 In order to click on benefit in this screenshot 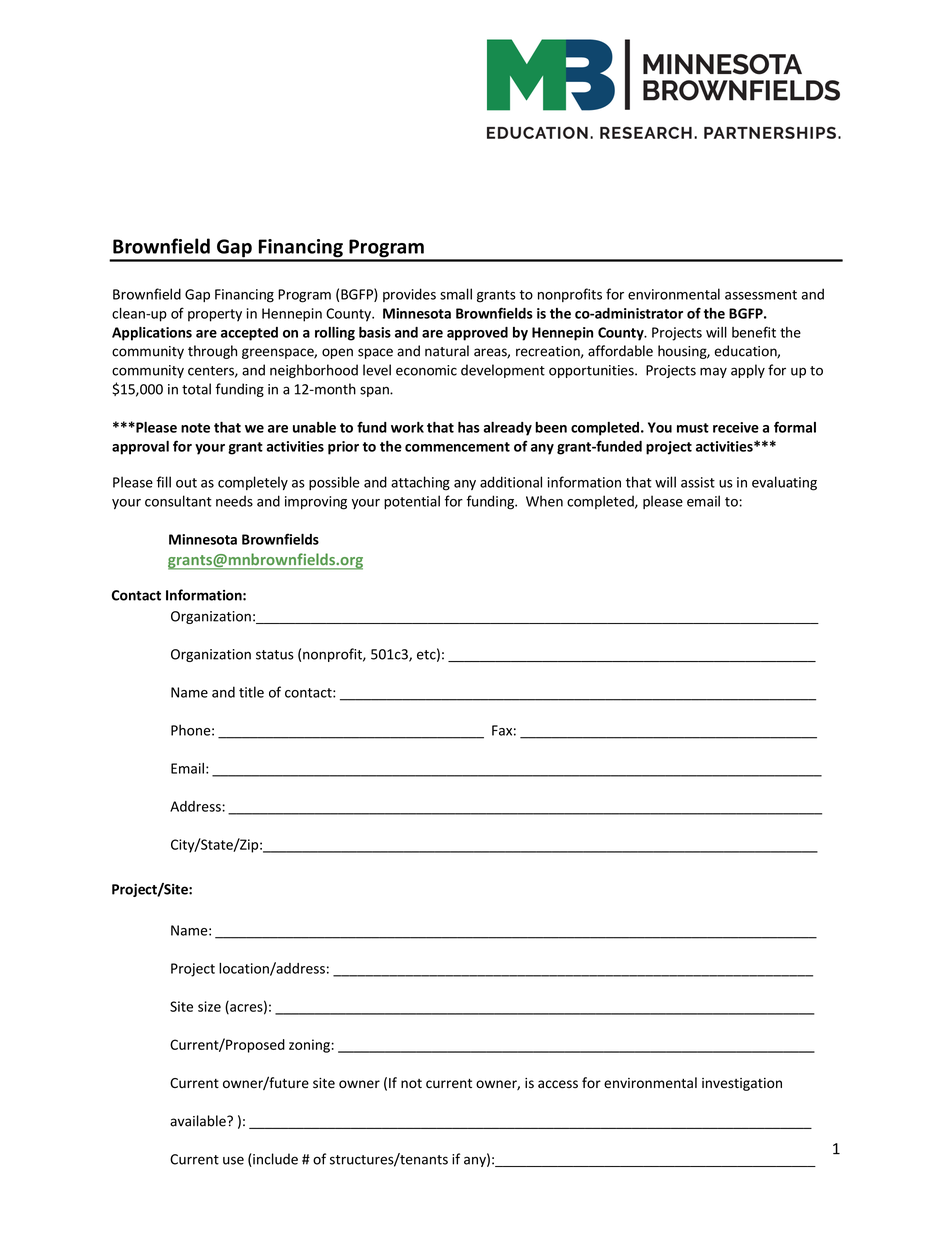, I will do `click(754, 332)`.
